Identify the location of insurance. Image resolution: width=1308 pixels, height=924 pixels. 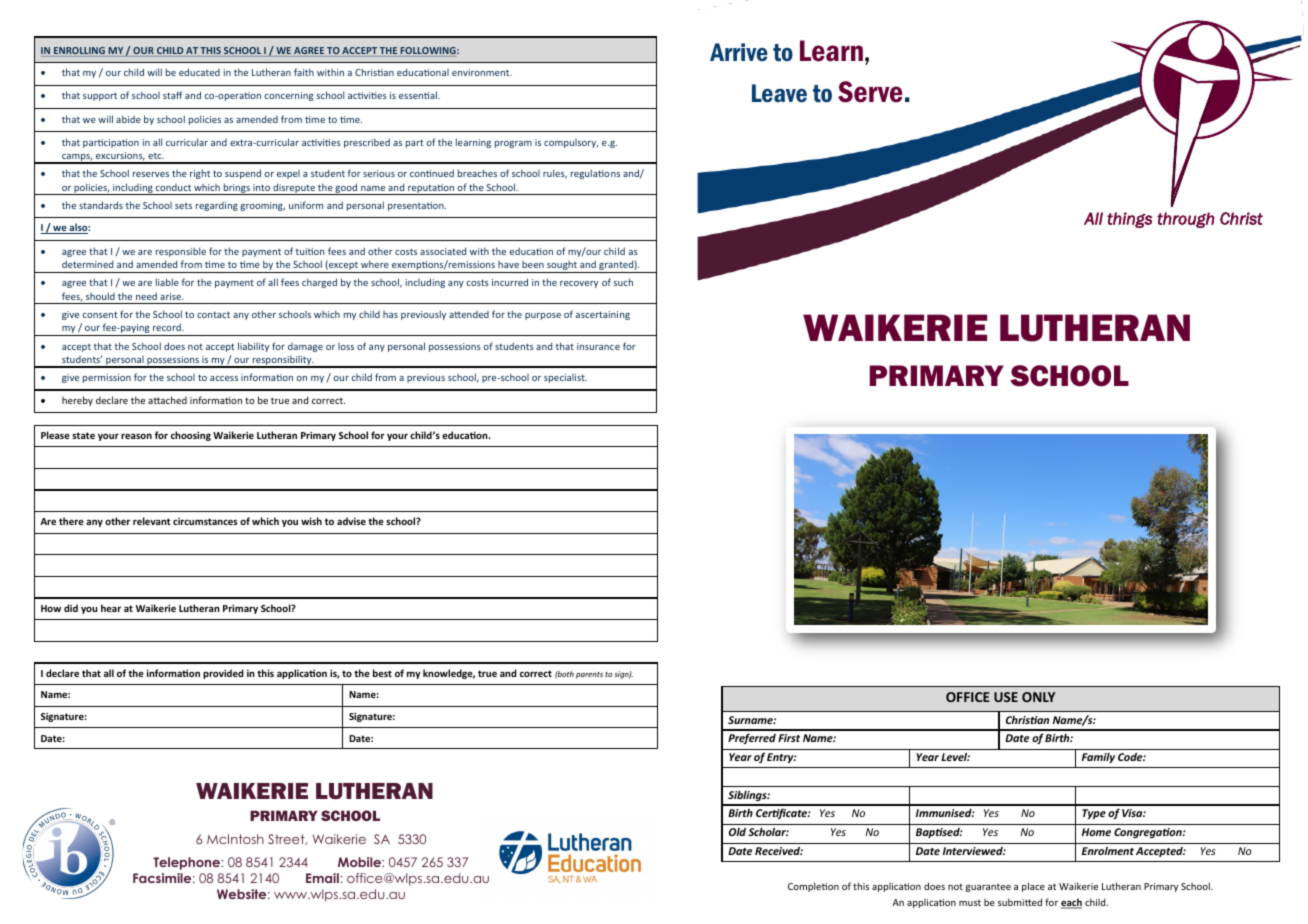
(598, 346).
